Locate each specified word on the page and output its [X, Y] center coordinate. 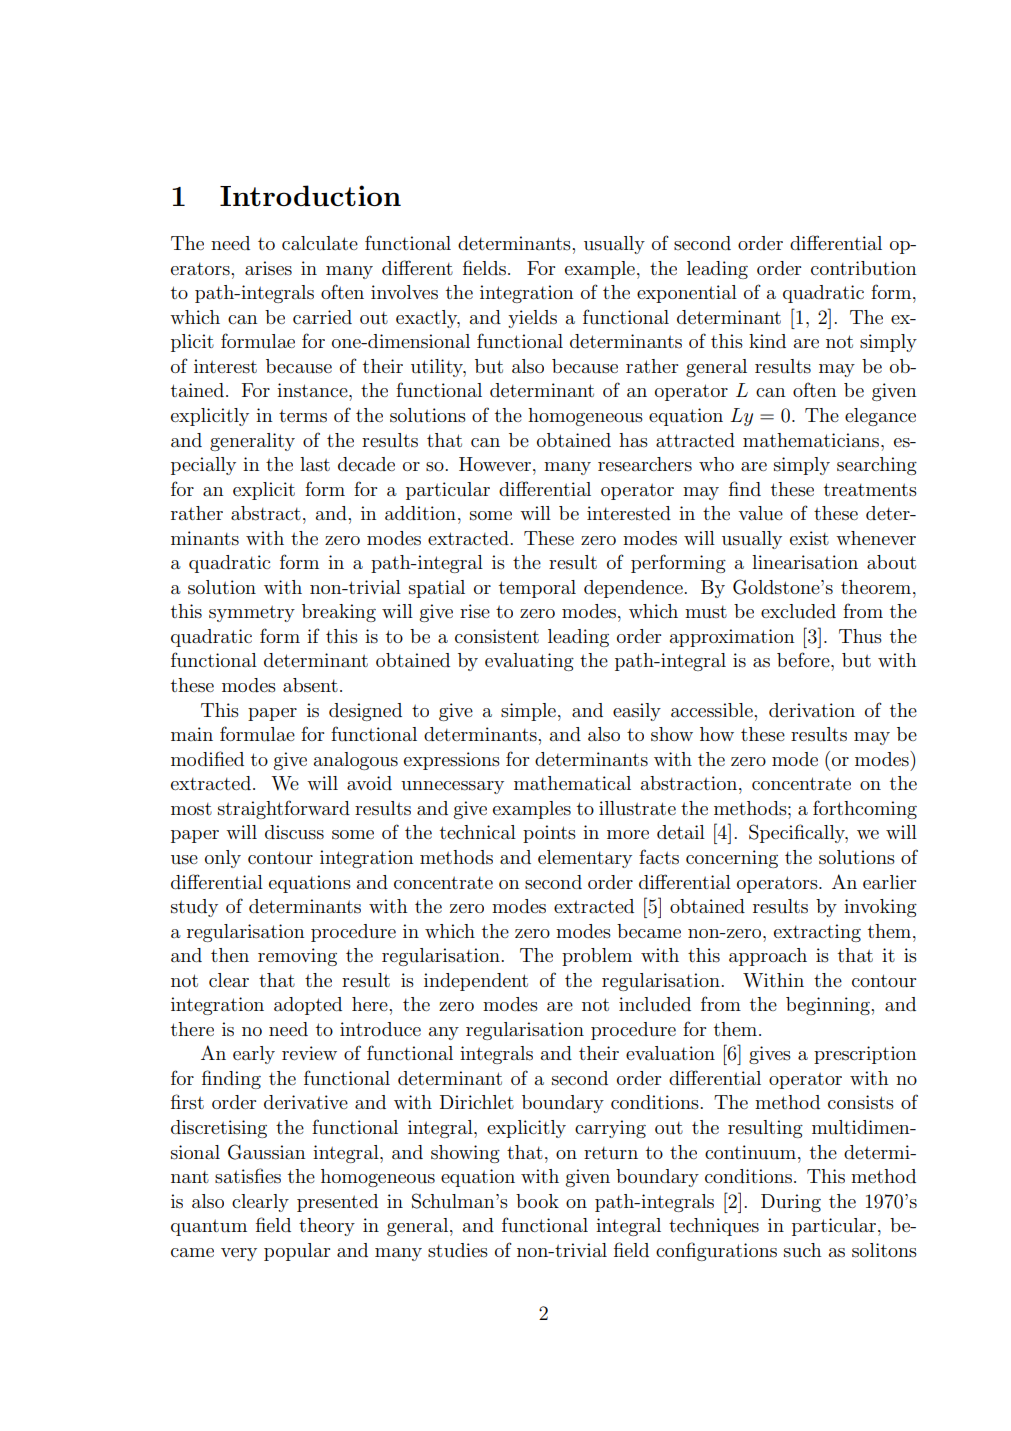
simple [528, 712]
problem [597, 957]
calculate [320, 243]
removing [297, 957]
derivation [812, 710]
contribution [863, 268]
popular [297, 1252]
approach [768, 957]
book [537, 1201]
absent [310, 685]
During [791, 1203]
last [315, 464]
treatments [870, 489]
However [496, 464]
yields [532, 319]
